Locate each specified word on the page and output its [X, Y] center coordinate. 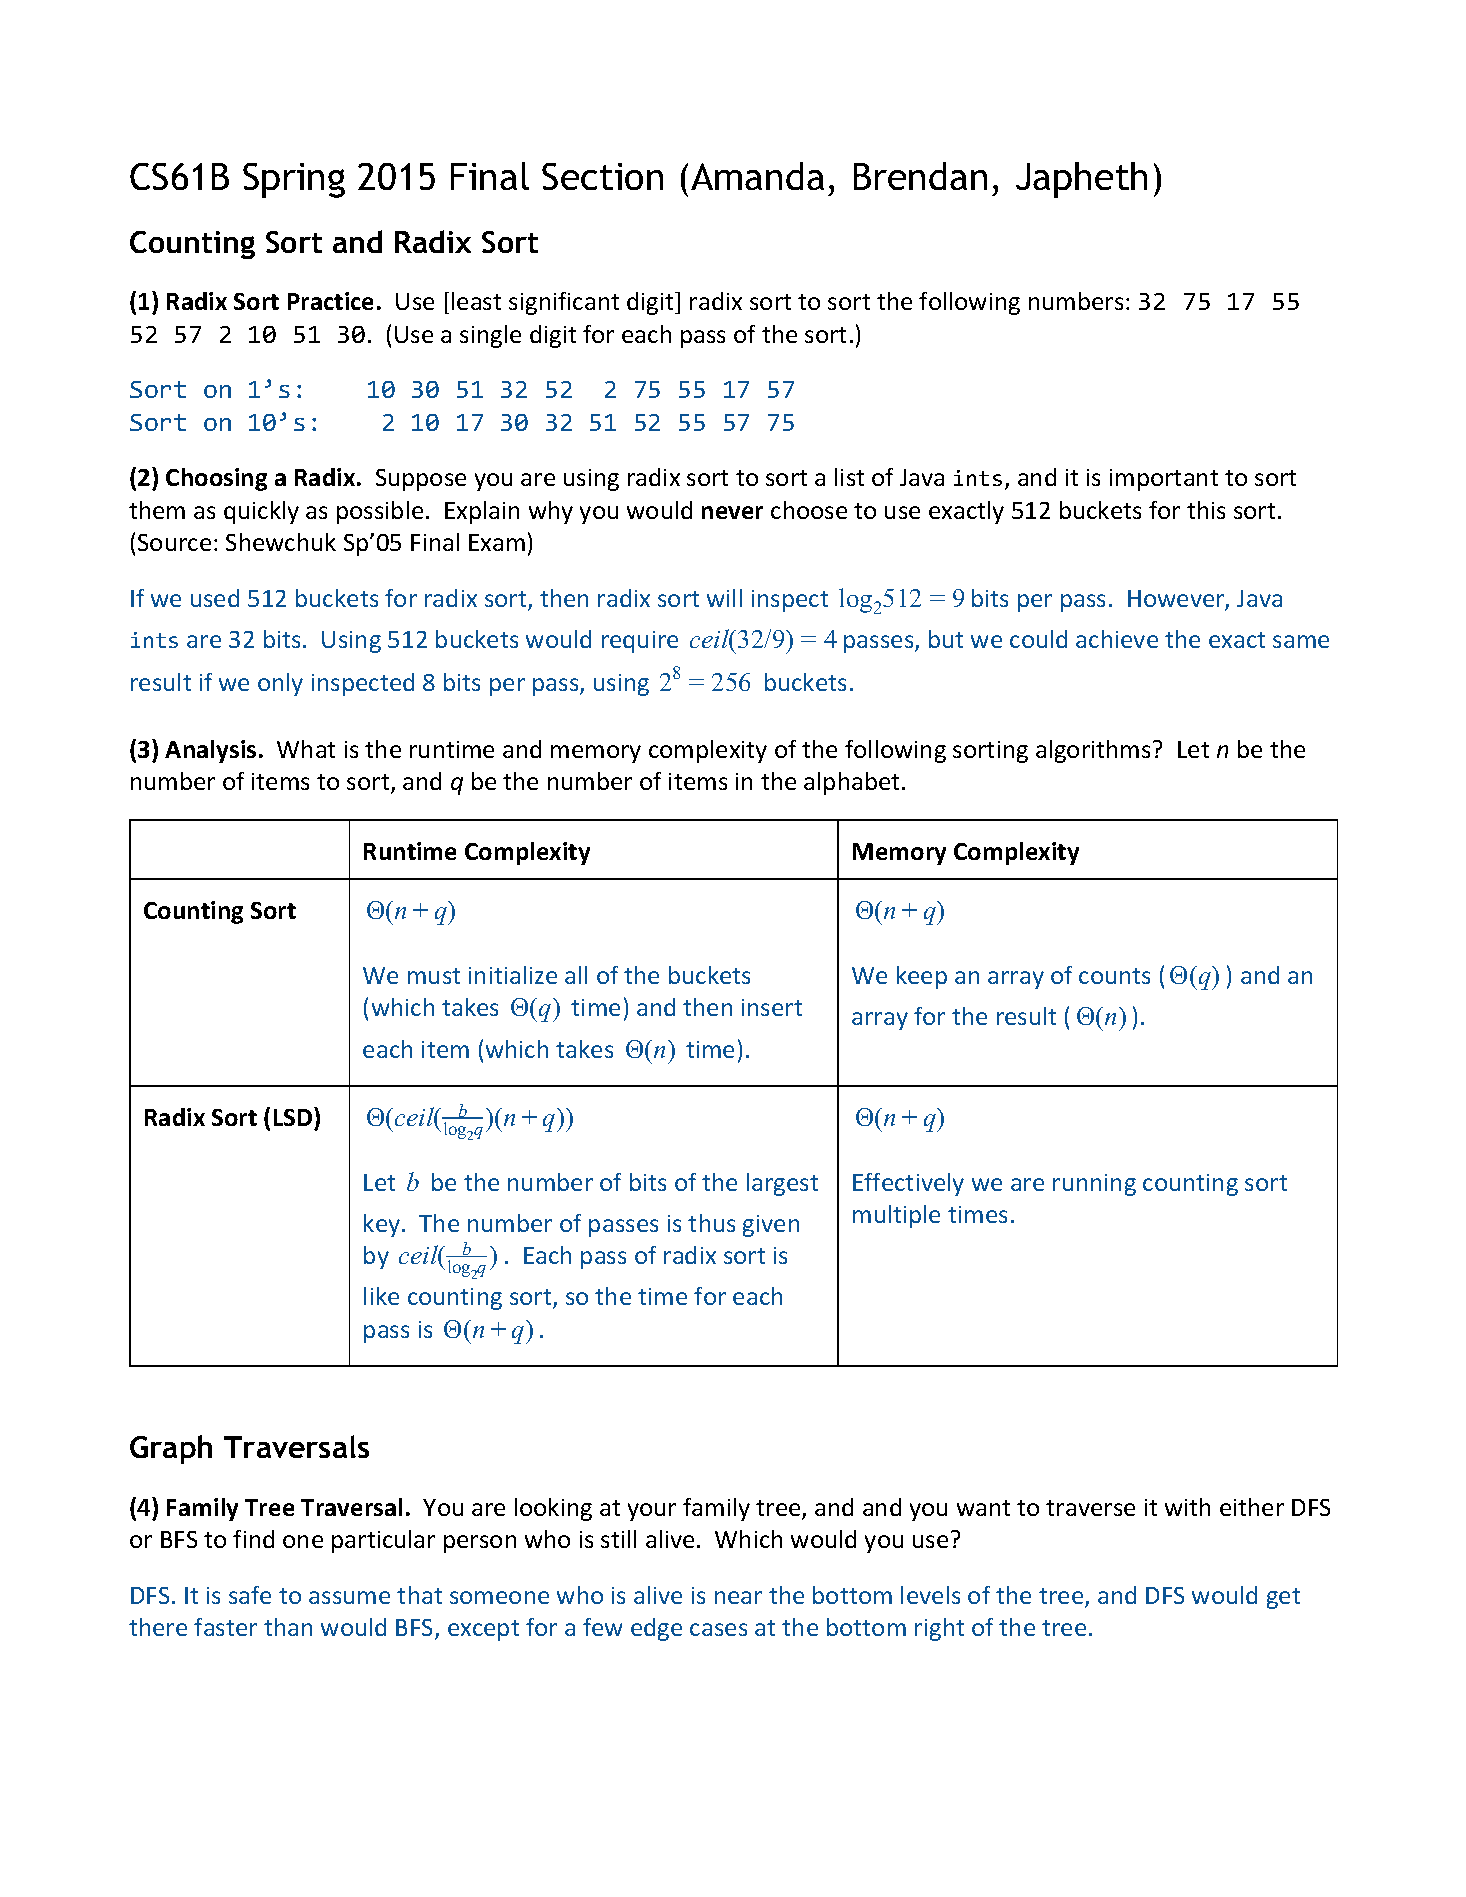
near [738, 1597]
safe [250, 1595]
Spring [294, 180]
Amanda [757, 176]
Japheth [1081, 180]
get [1283, 1598]
